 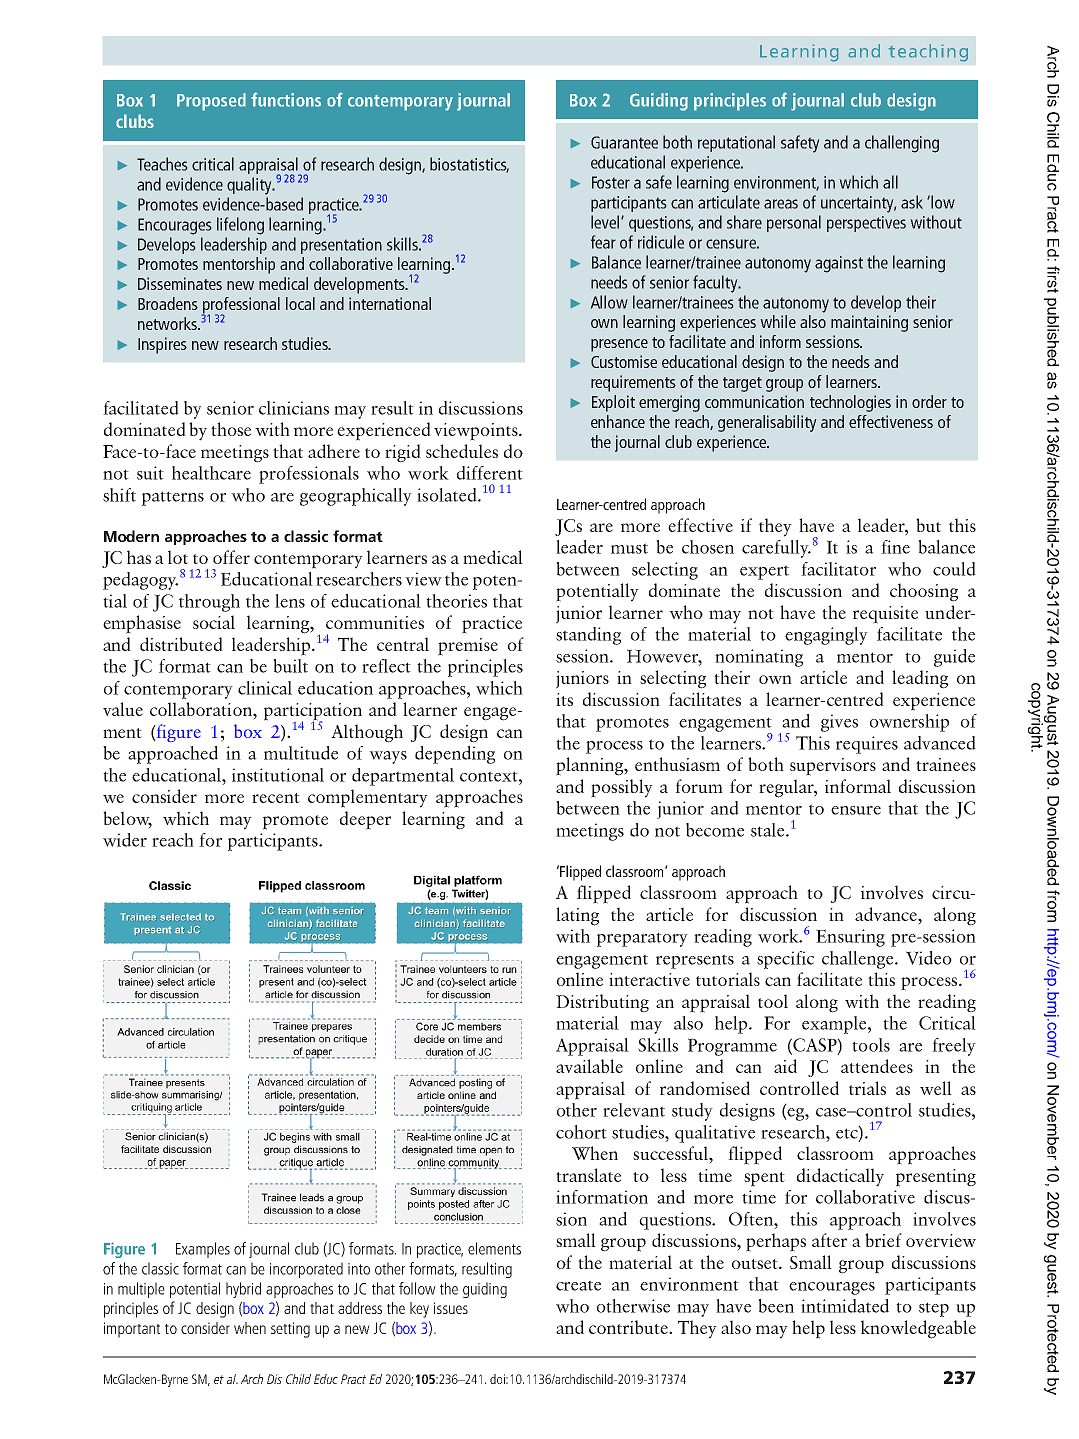 I want to click on wider, so click(x=125, y=840).
